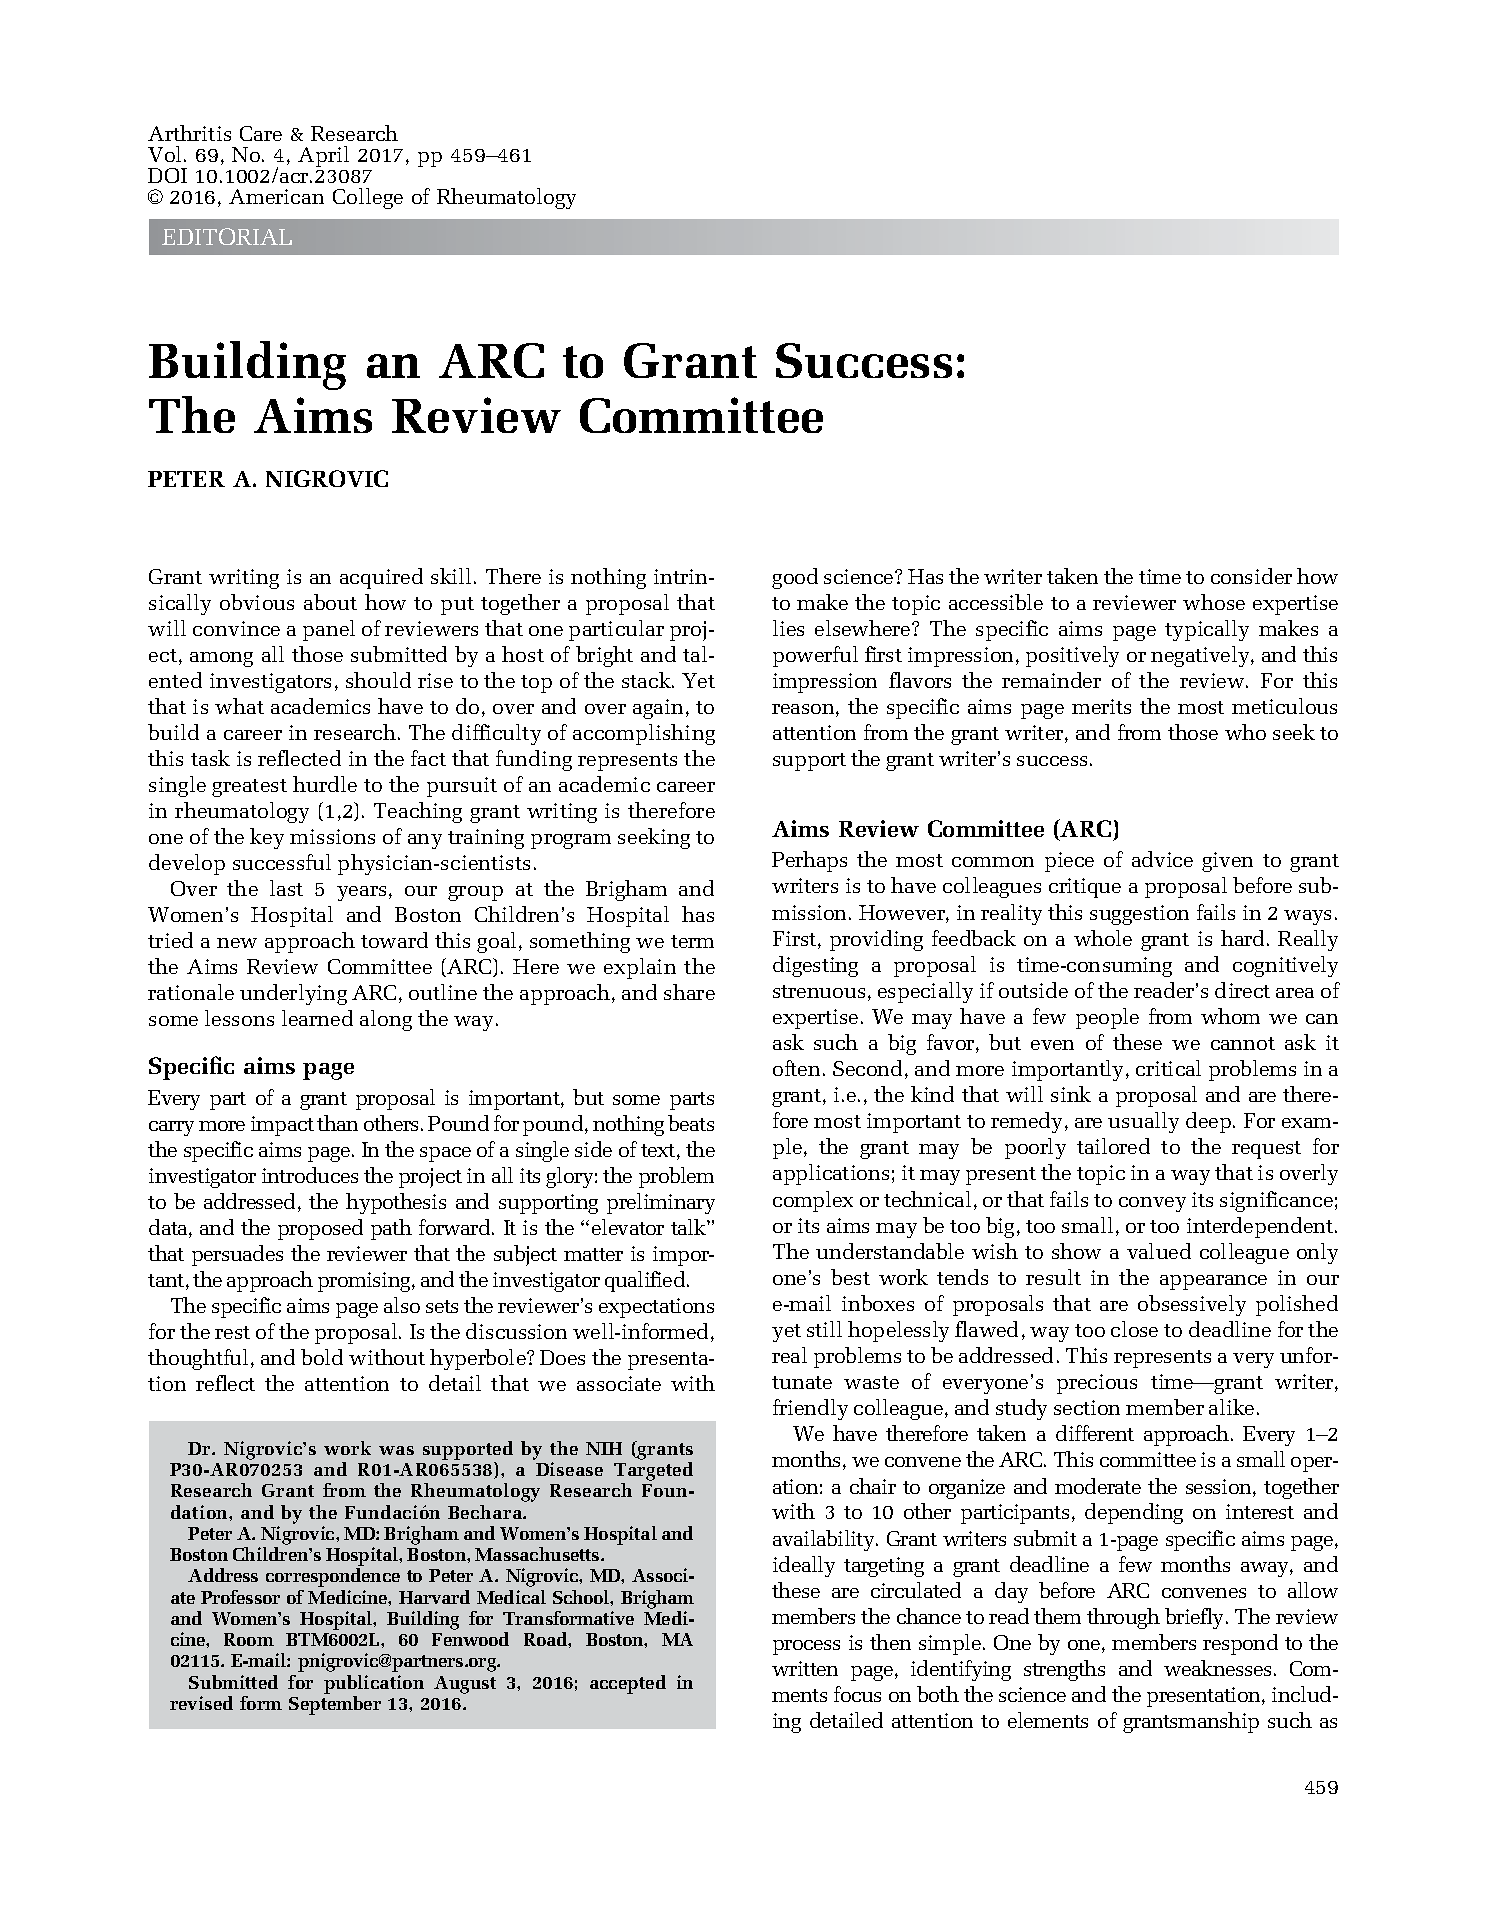 Image resolution: width=1488 pixels, height=1913 pixels. What do you see at coordinates (276, 196) in the screenshot?
I see `American` at bounding box center [276, 196].
